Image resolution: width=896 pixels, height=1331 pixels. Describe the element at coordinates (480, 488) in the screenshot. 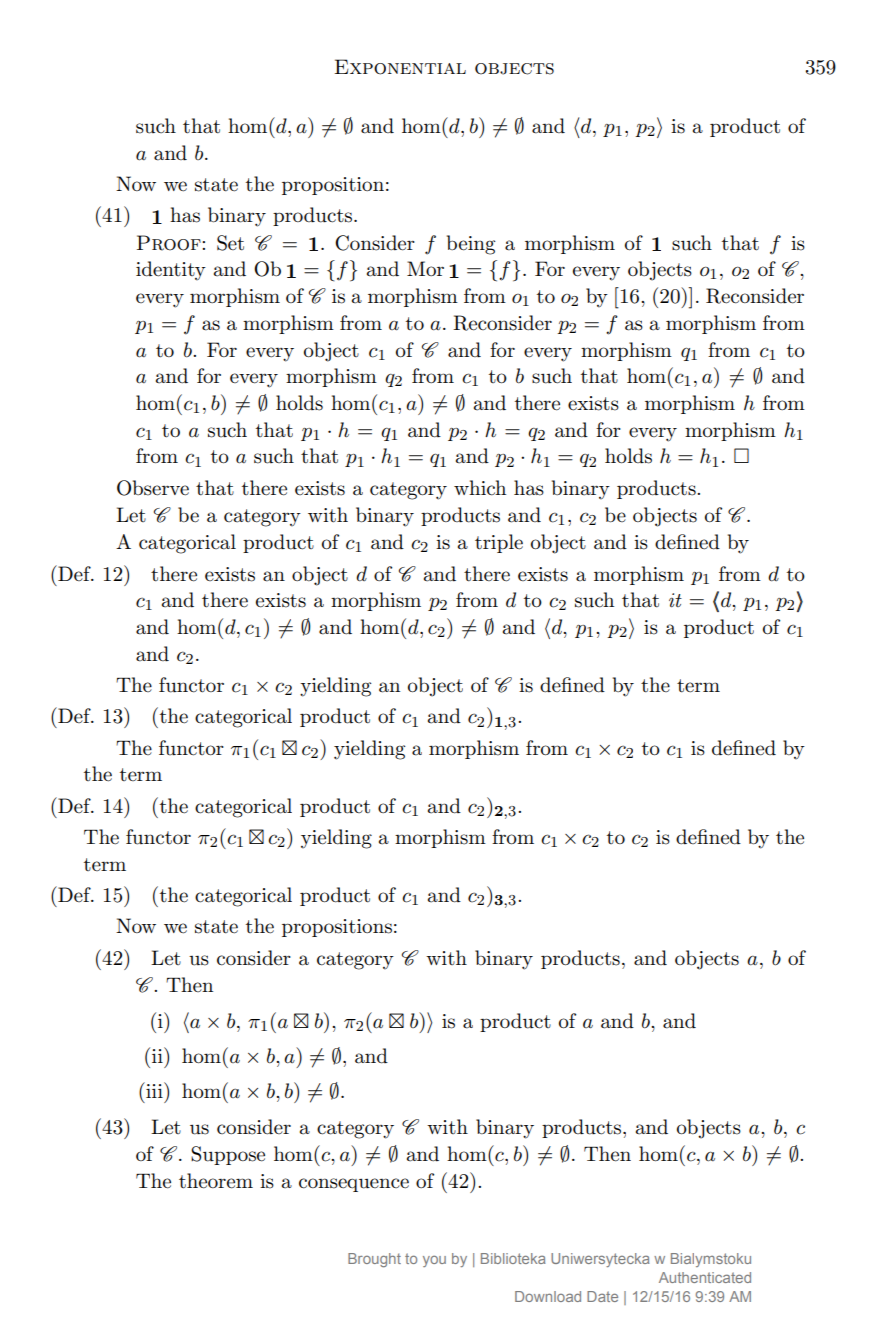

I see `which` at that location.
